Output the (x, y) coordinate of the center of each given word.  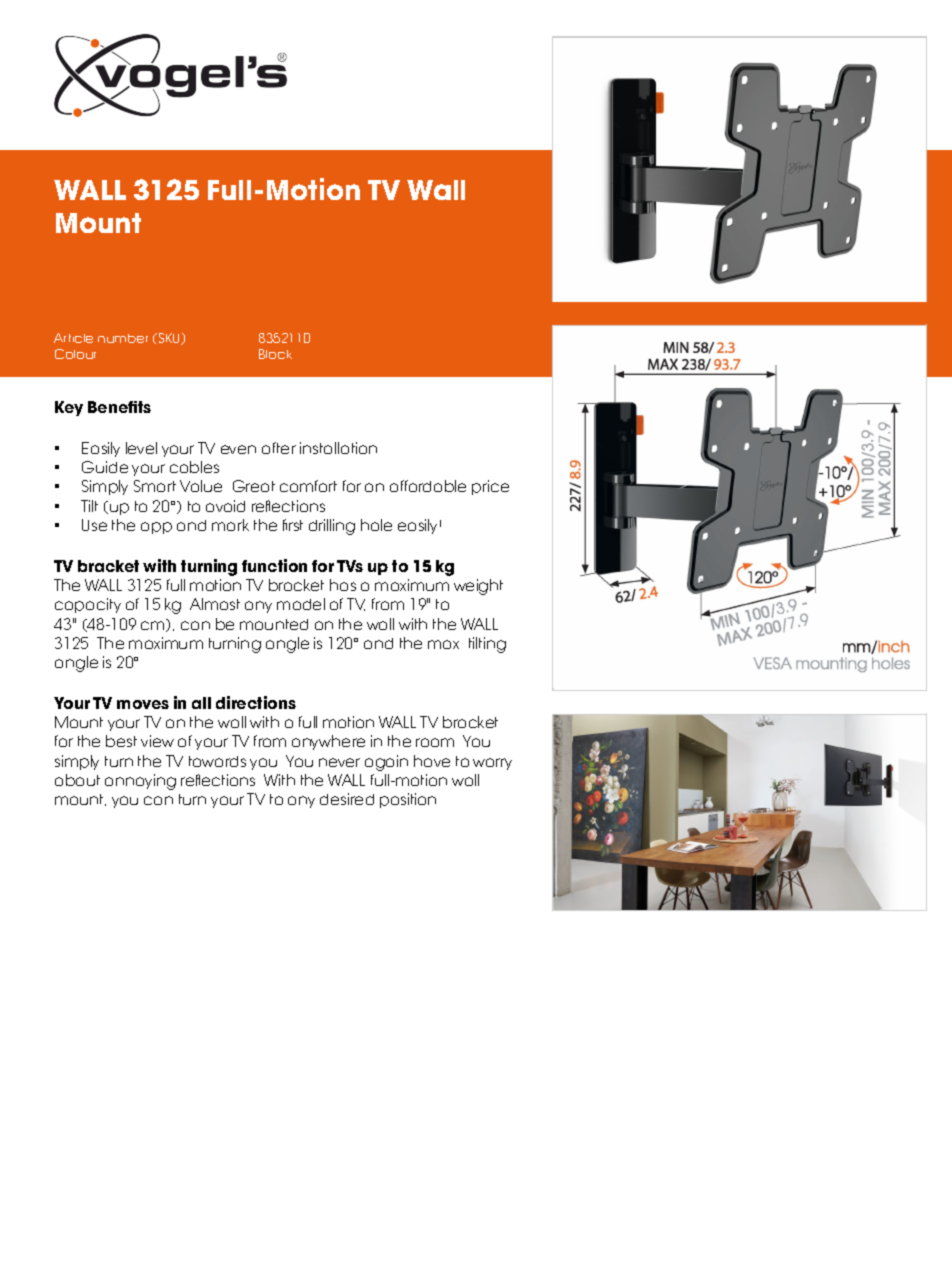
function (274, 565)
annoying (140, 782)
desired (347, 799)
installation (338, 448)
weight (478, 587)
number (123, 338)
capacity (88, 605)
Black (275, 354)
